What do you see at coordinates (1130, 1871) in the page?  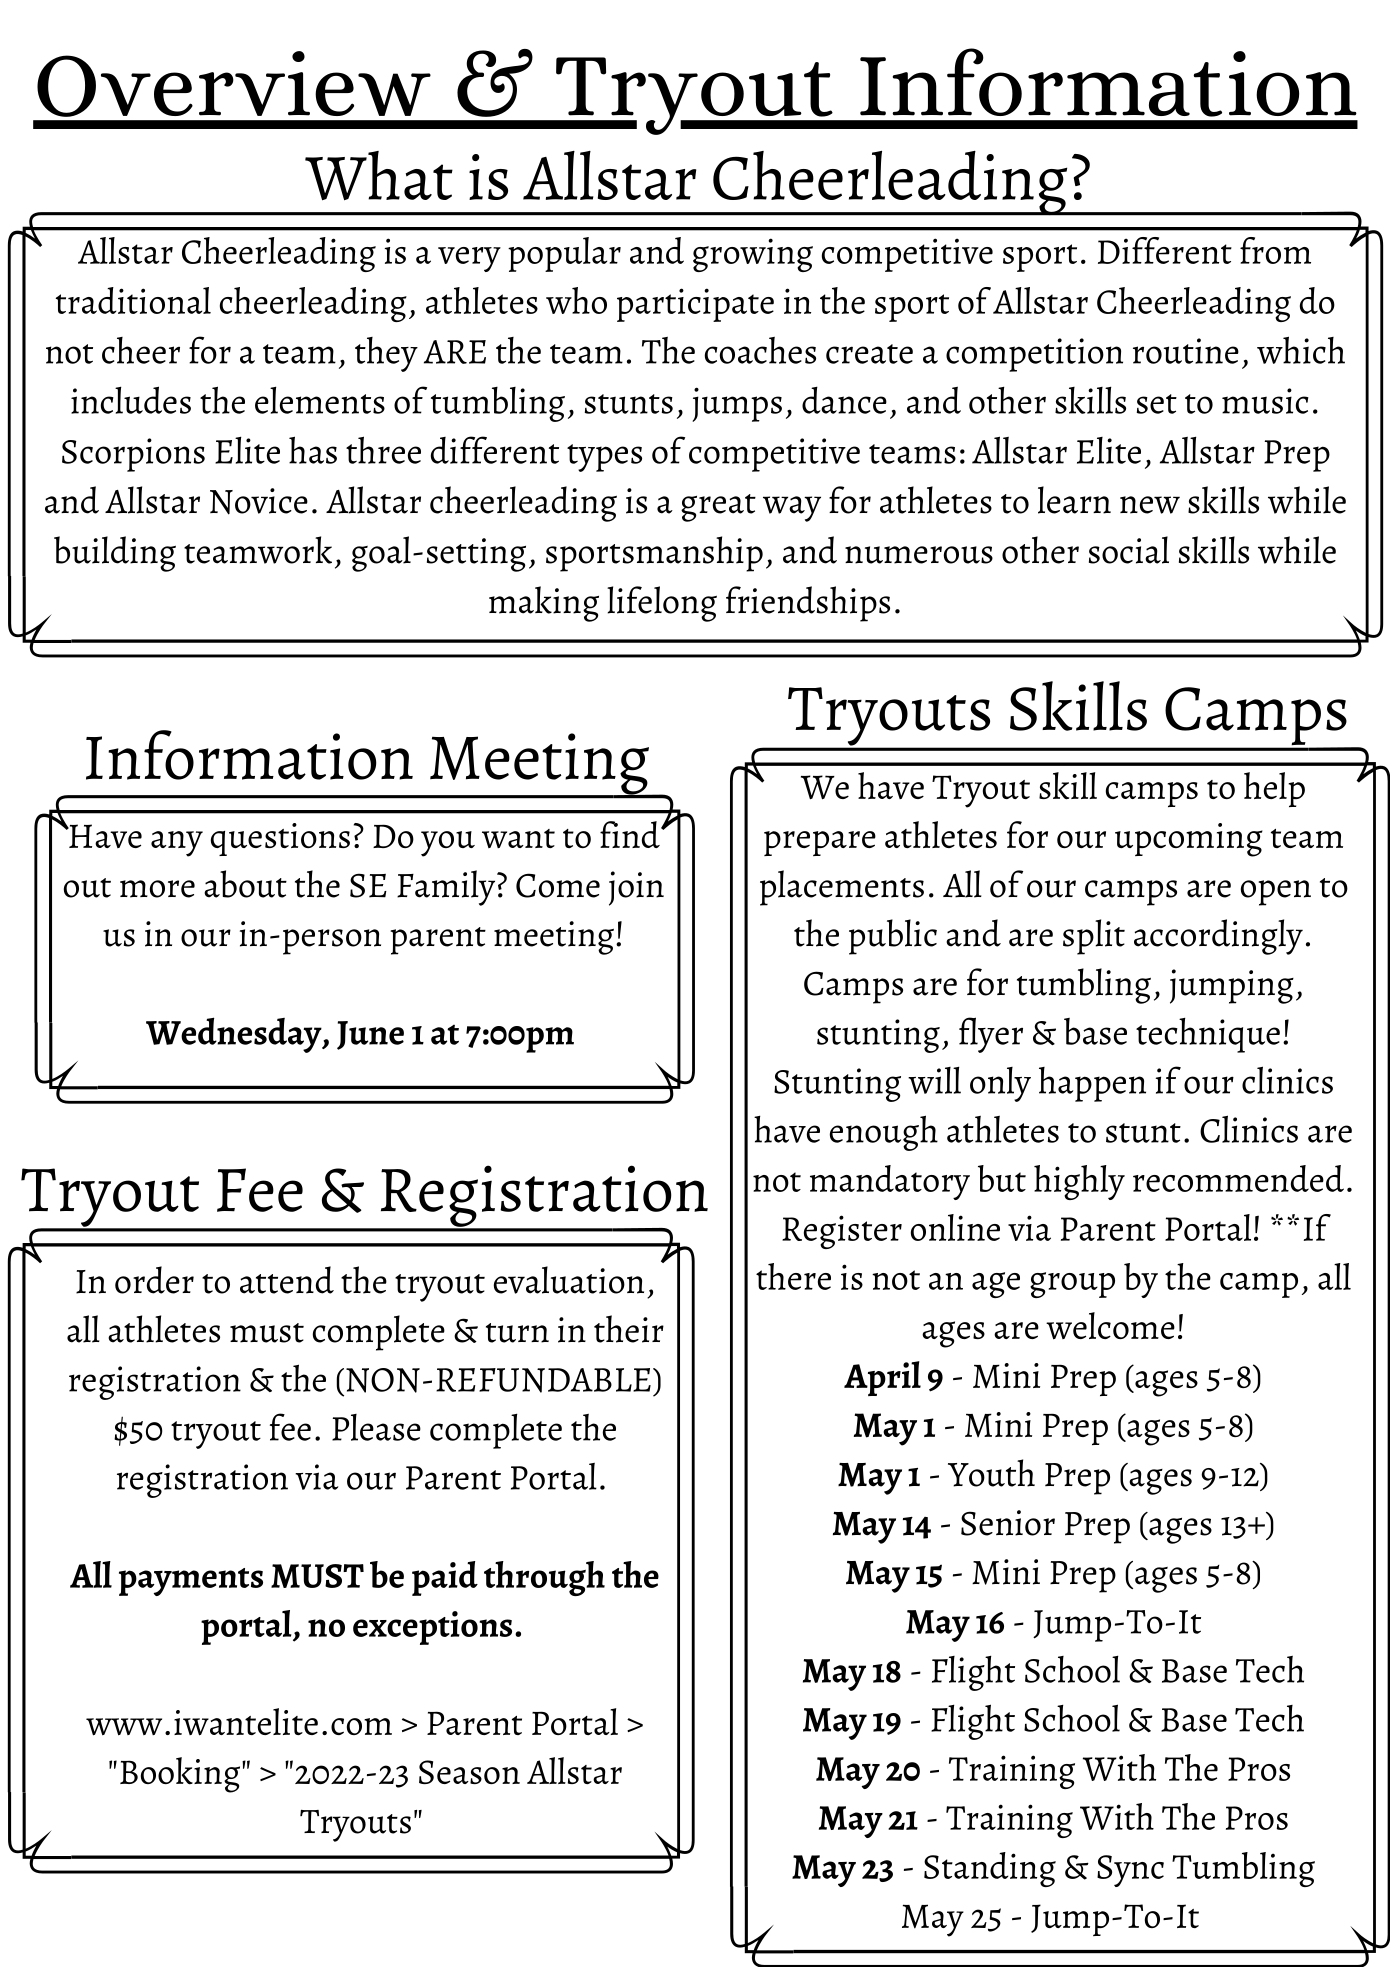 I see `Sync` at bounding box center [1130, 1871].
